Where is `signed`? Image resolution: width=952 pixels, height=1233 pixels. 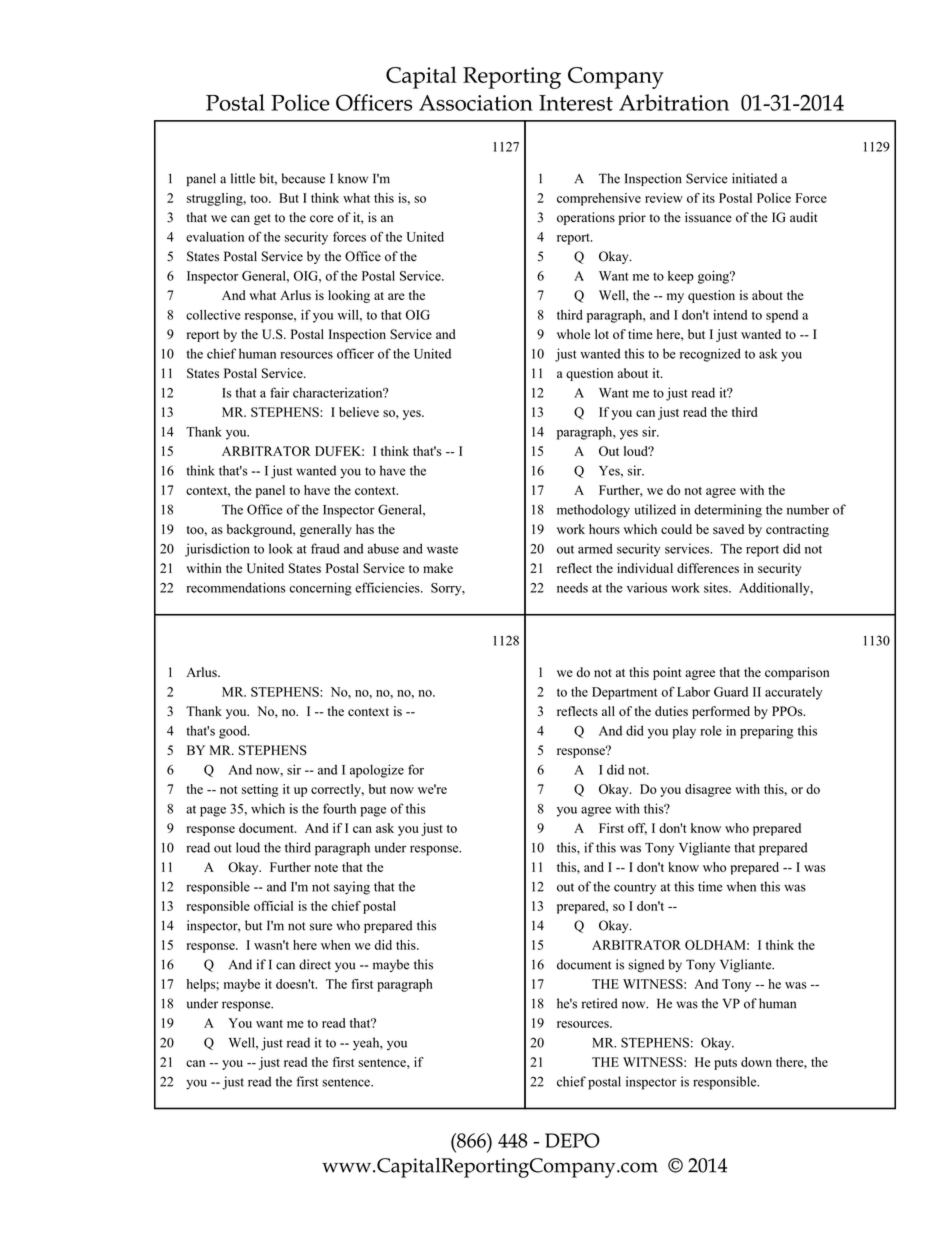
signed is located at coordinates (646, 966).
